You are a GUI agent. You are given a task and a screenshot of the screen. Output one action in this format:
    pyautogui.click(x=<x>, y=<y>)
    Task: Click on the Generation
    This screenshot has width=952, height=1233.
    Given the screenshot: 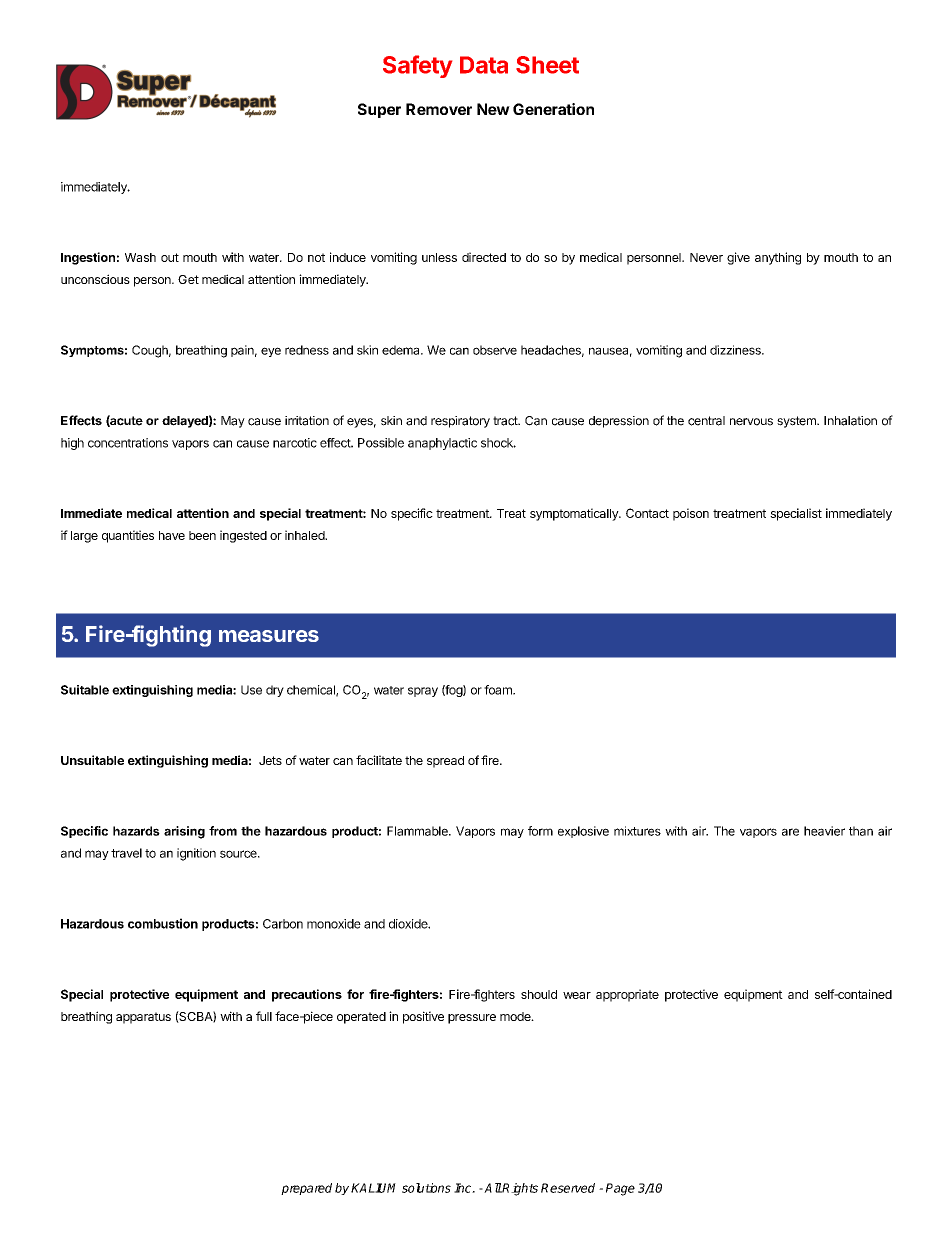 What is the action you would take?
    pyautogui.click(x=553, y=109)
